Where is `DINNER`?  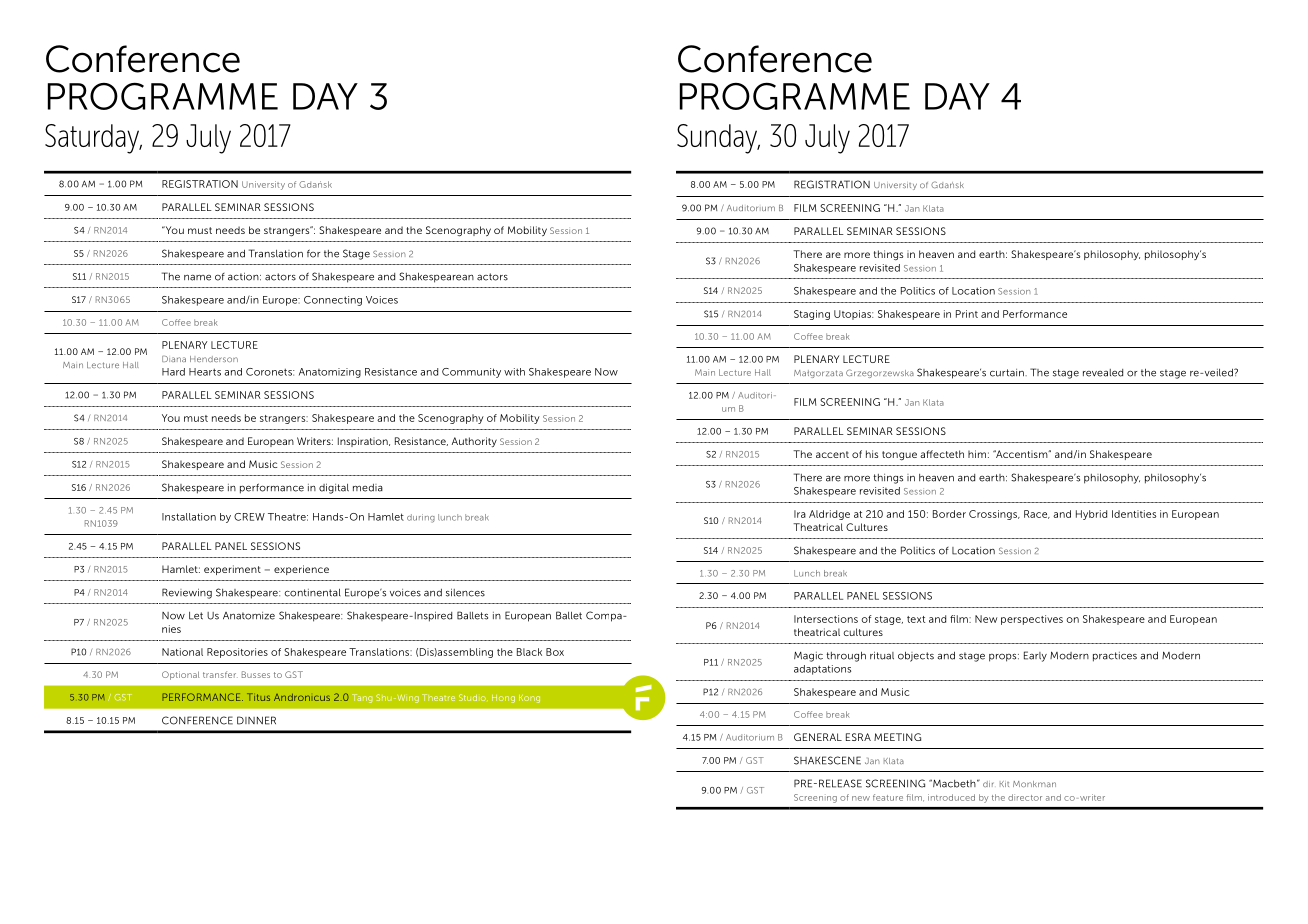
DINNER is located at coordinates (256, 720).
